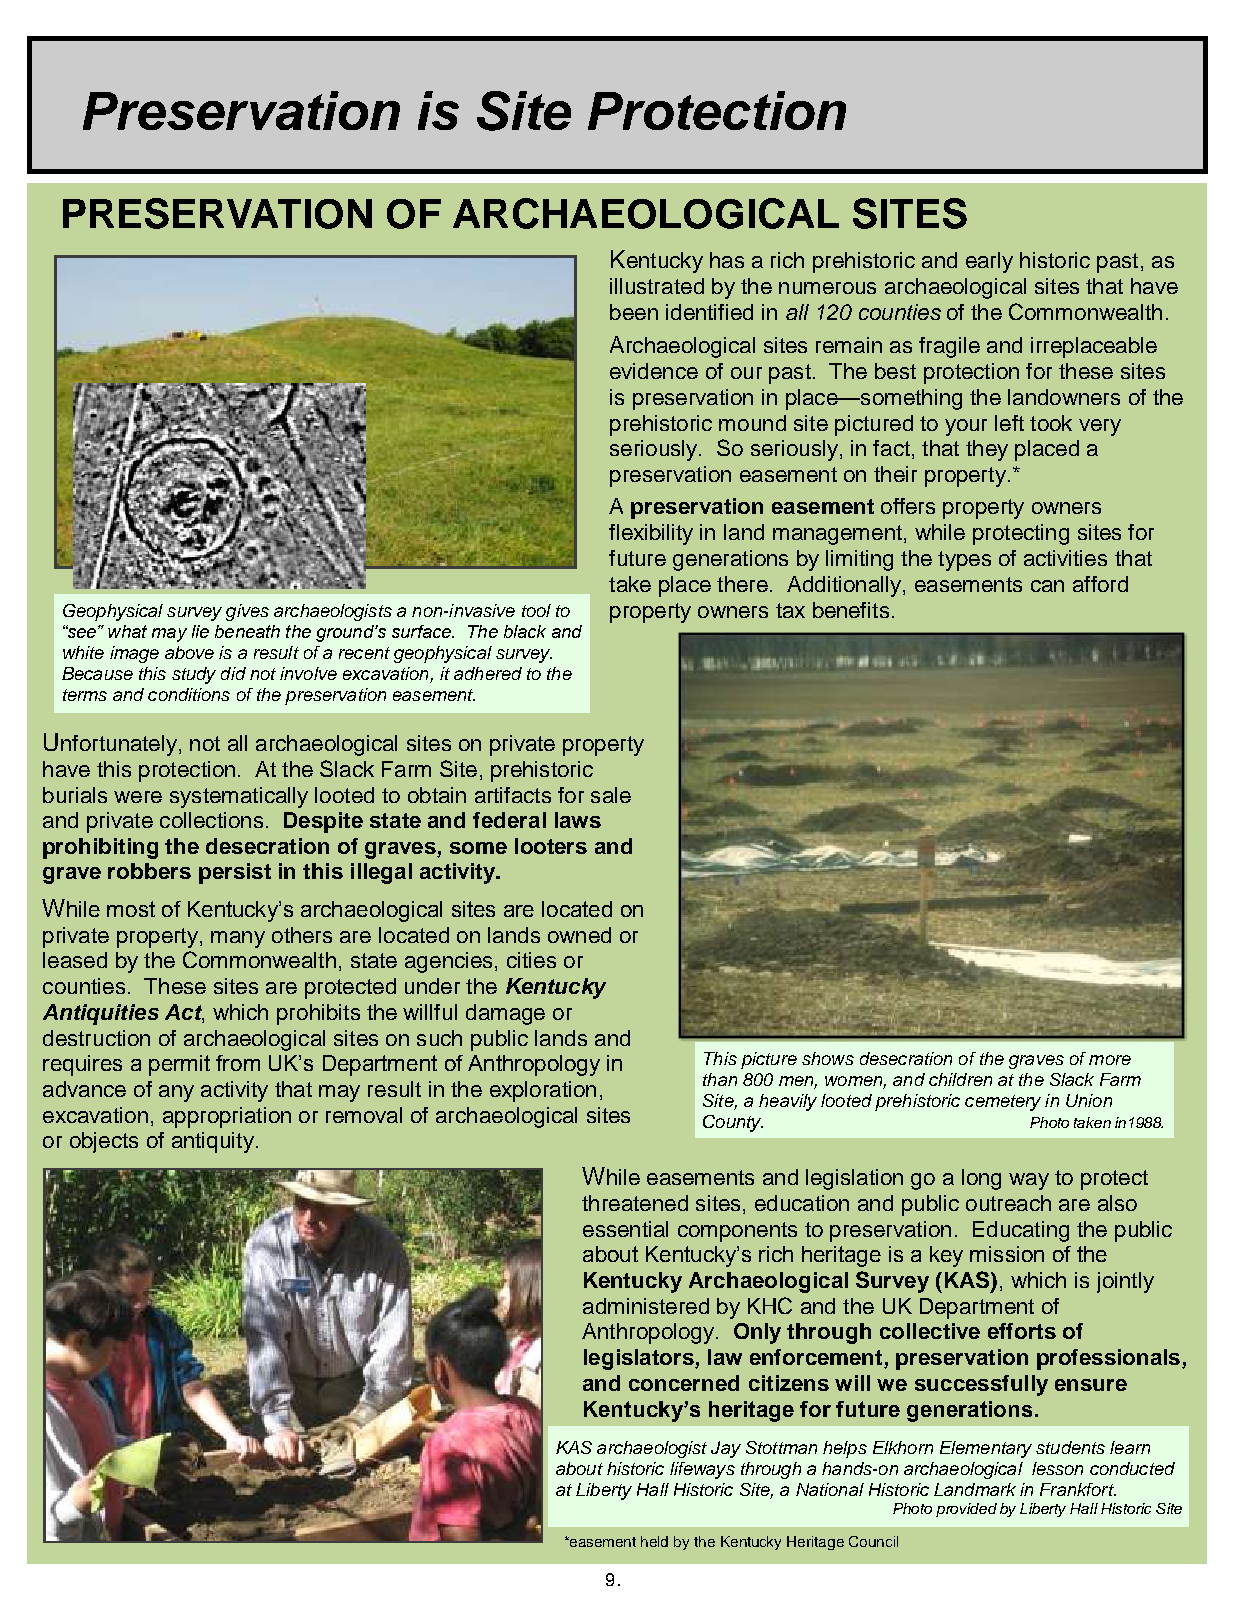 The width and height of the screenshot is (1244, 1609). I want to click on early, so click(989, 262).
